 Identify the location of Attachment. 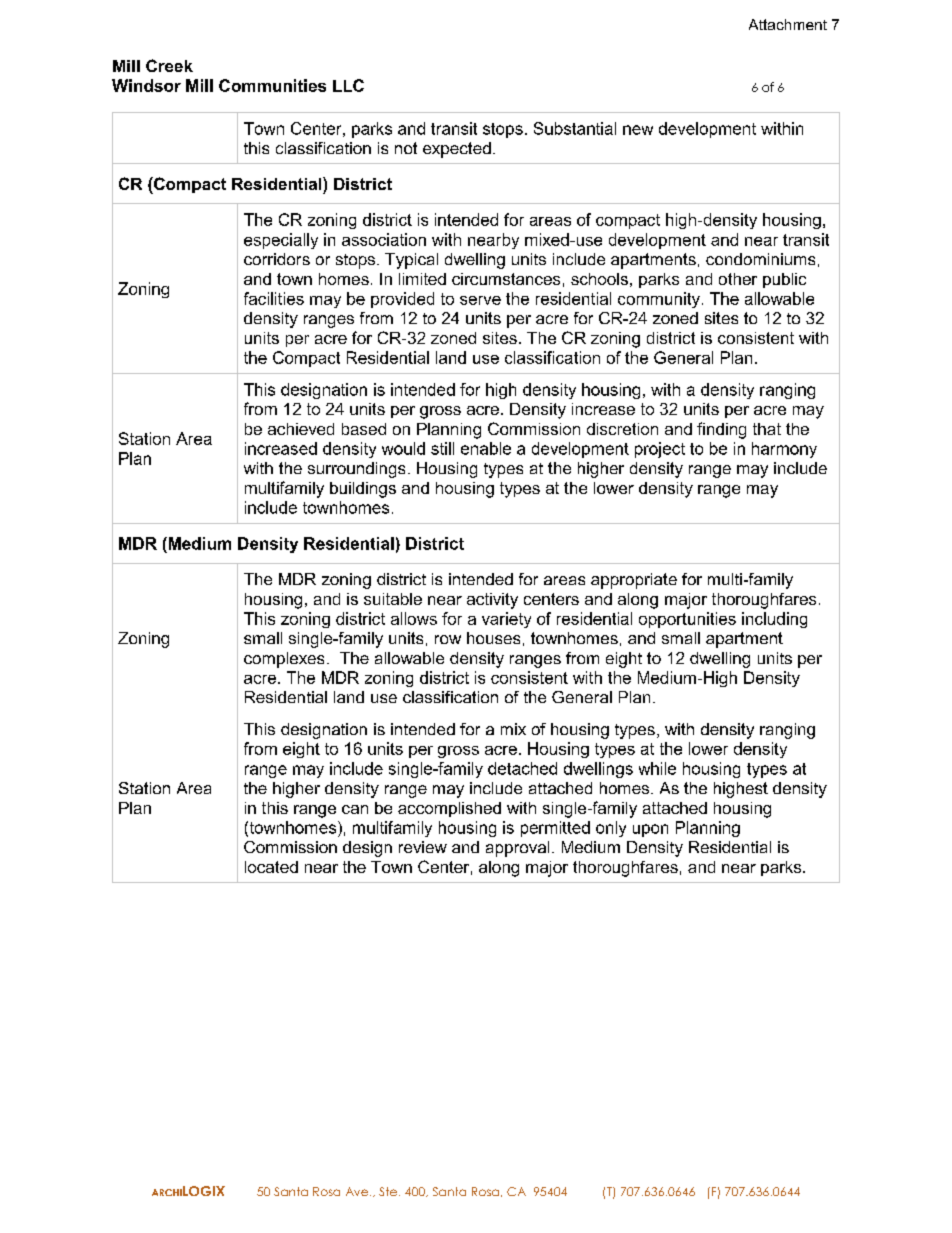
(788, 24).
